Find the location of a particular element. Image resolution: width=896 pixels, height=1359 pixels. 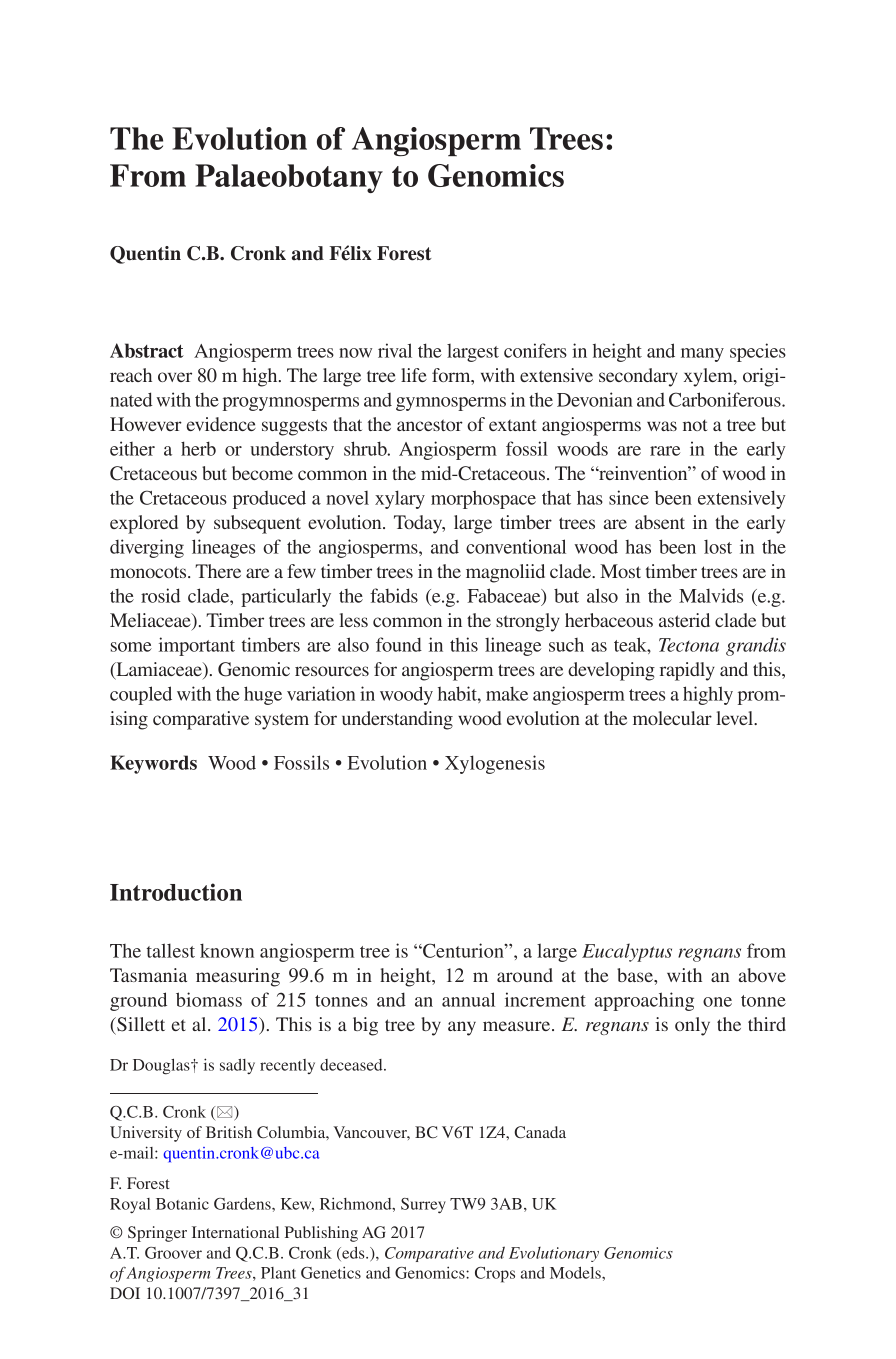

understanding is located at coordinates (397, 720).
